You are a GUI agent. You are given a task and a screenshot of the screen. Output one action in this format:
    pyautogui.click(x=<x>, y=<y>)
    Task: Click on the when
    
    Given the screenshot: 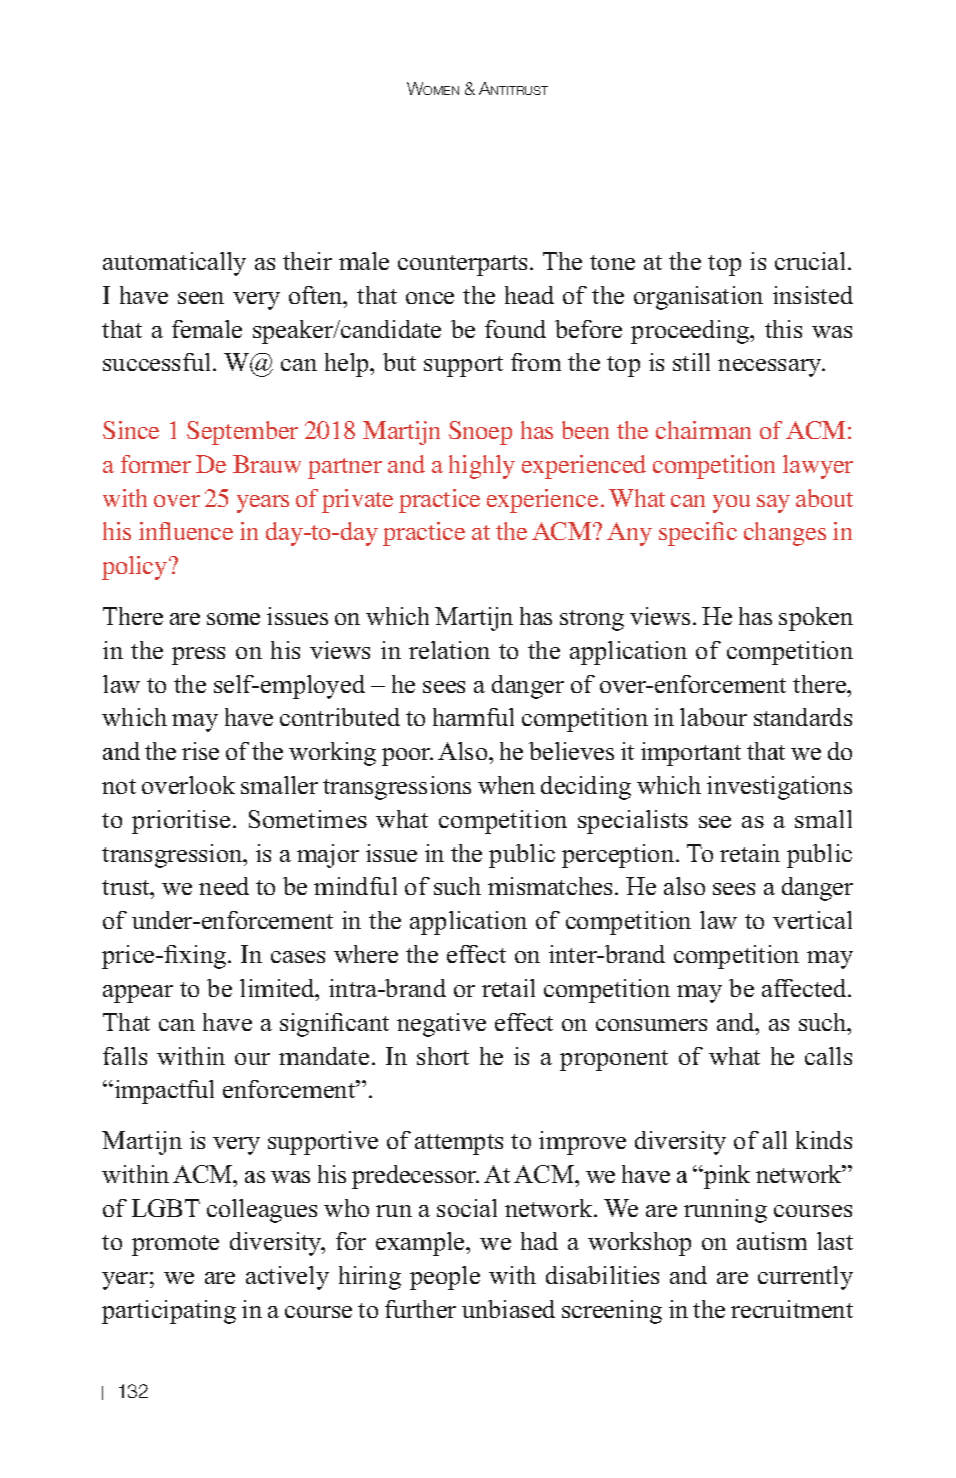 What is the action you would take?
    pyautogui.click(x=506, y=785)
